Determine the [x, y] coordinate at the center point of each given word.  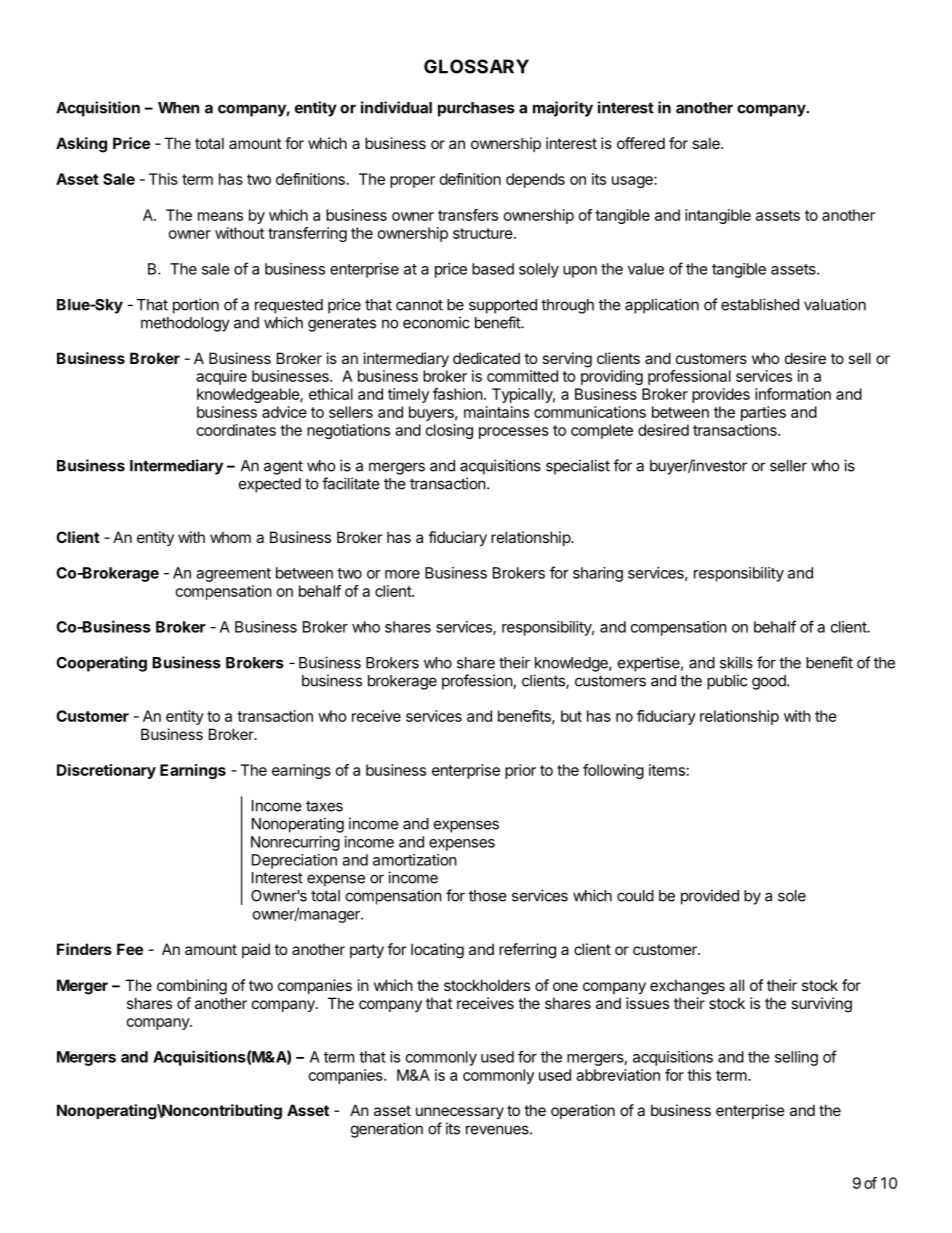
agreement [233, 575]
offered [641, 143]
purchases [476, 109]
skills [736, 662]
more [402, 574]
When [178, 108]
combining [192, 987]
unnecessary [460, 1113]
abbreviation [618, 1075]
